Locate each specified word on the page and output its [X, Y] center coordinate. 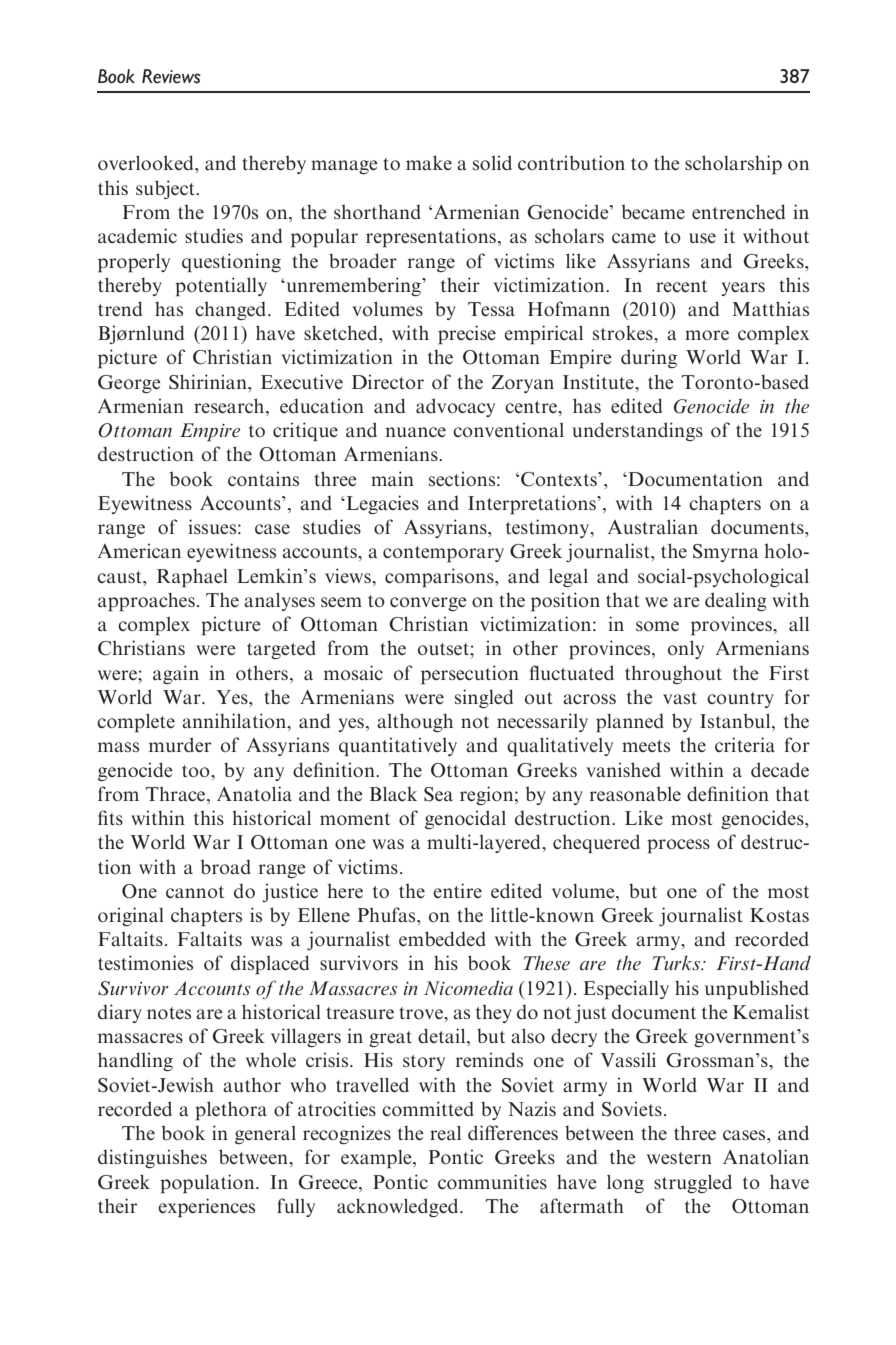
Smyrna [726, 553]
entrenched [738, 211]
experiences [206, 1208]
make [429, 162]
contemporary [443, 554]
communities [492, 1181]
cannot [195, 892]
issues [212, 526]
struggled [693, 1183]
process [678, 846]
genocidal [465, 819]
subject [167, 189]
